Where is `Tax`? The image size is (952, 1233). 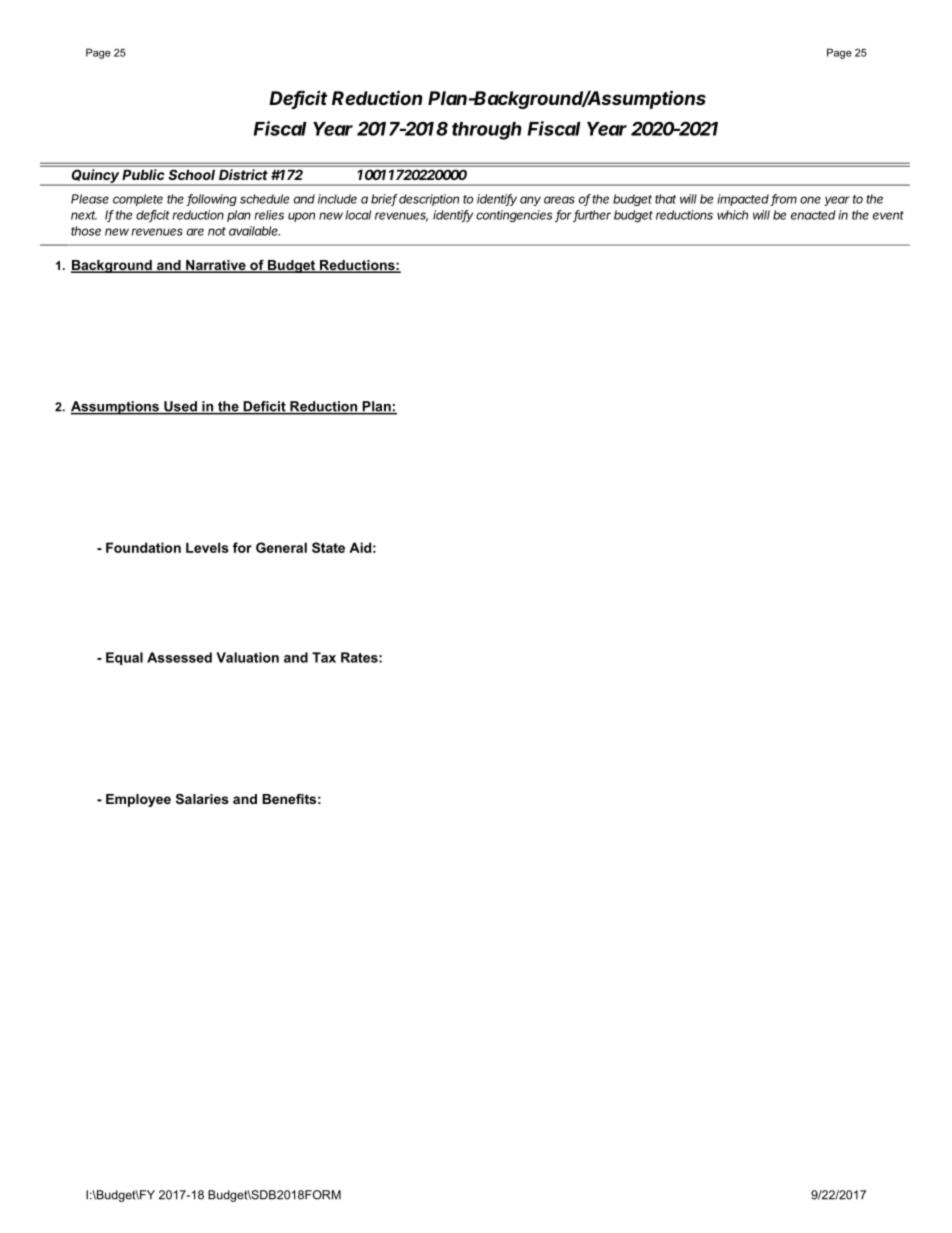 Tax is located at coordinates (324, 657).
